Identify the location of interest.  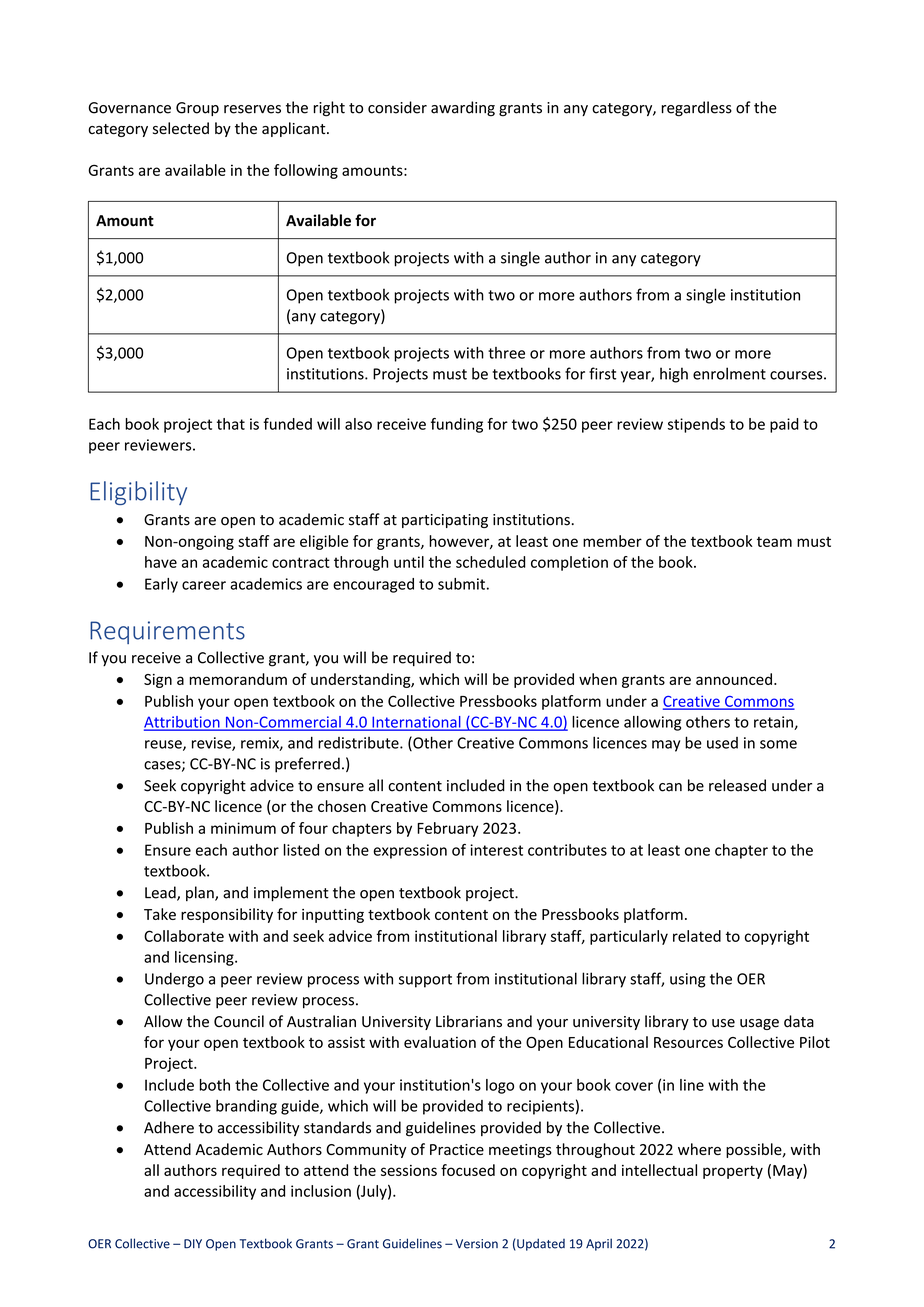
(496, 850).
